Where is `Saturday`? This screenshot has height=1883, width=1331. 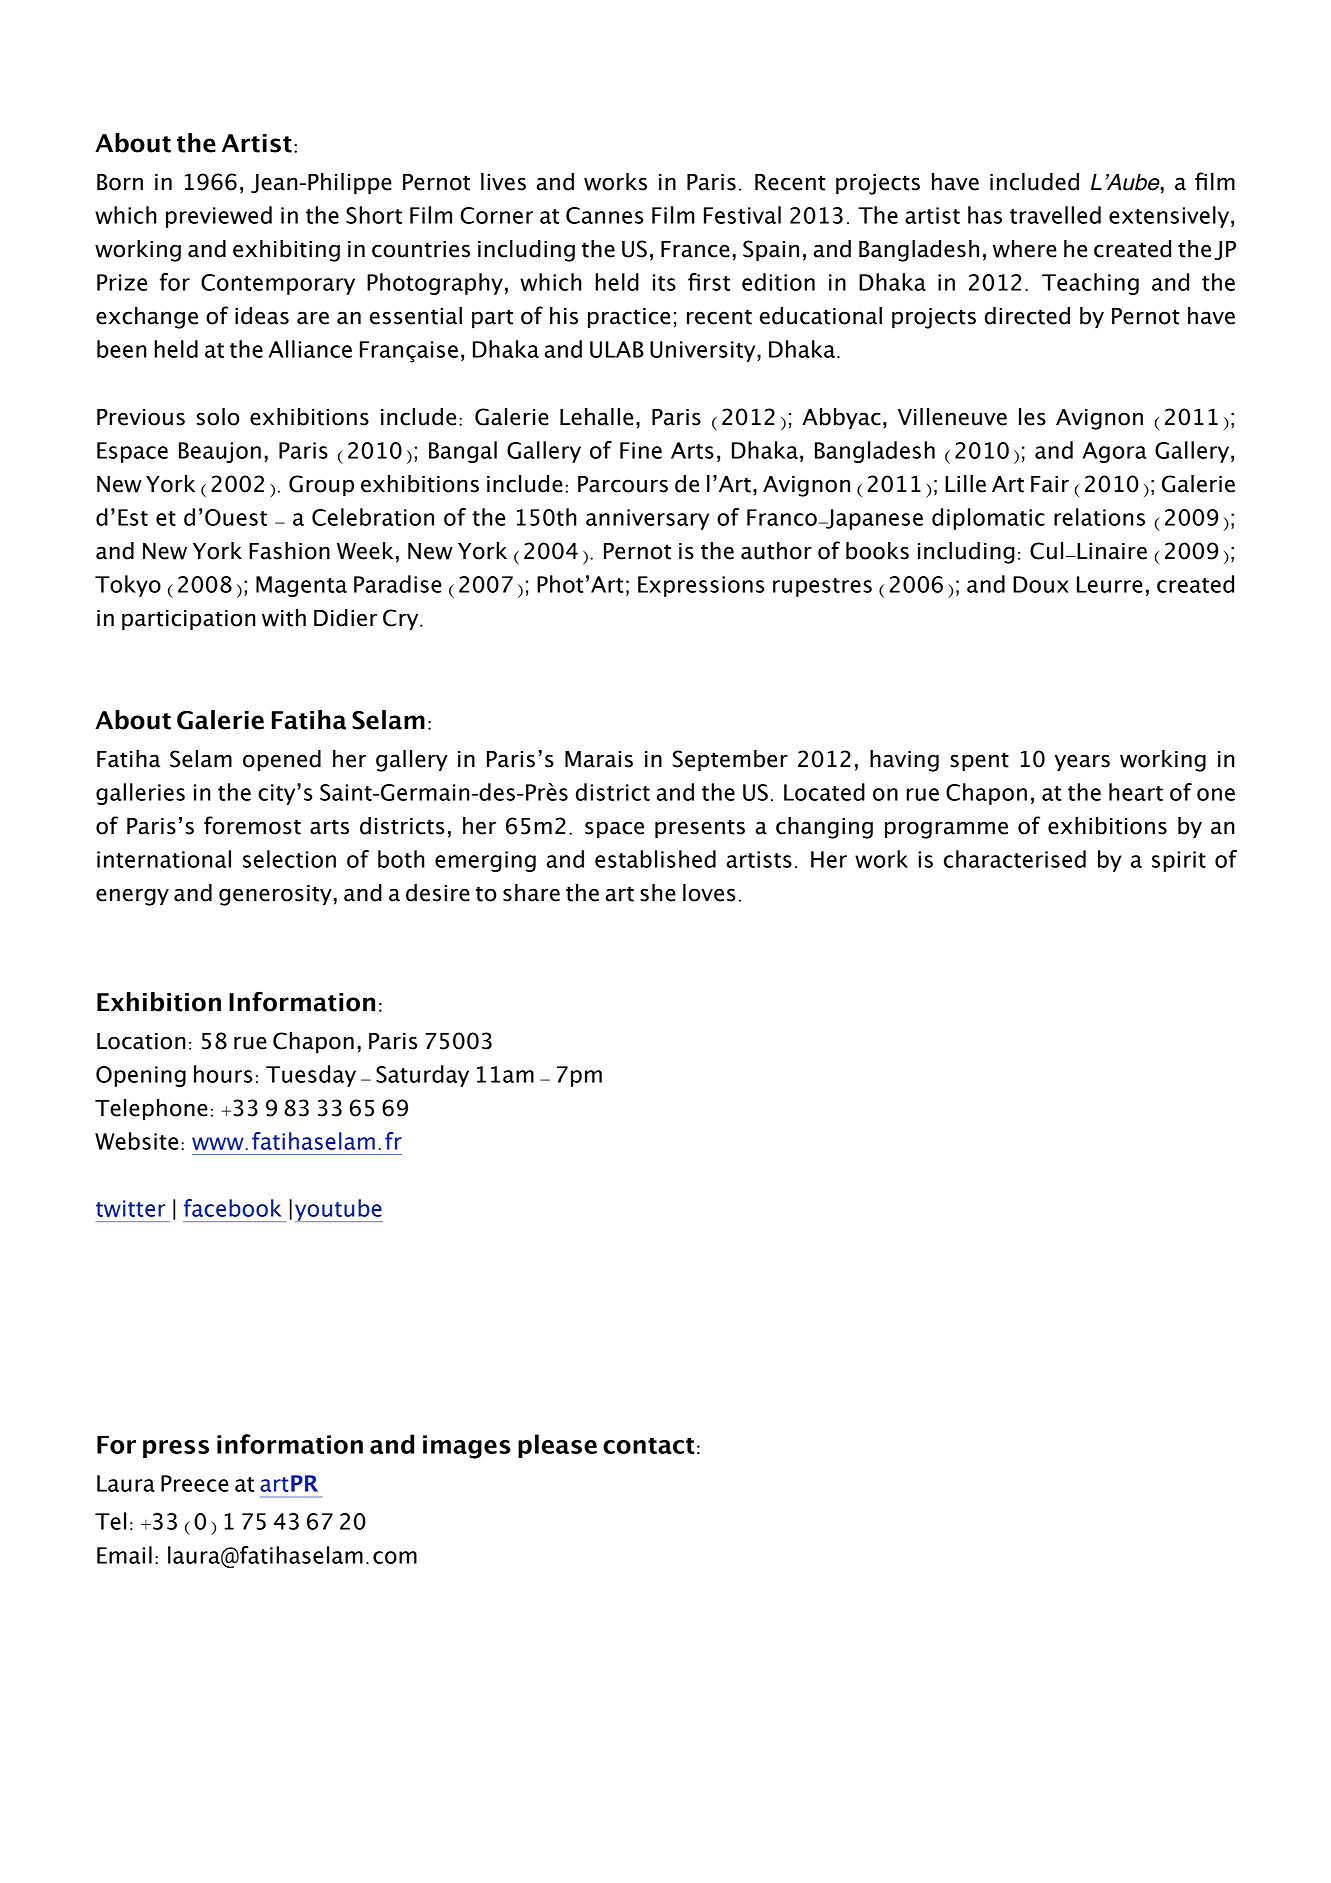
Saturday is located at coordinates (422, 1076).
